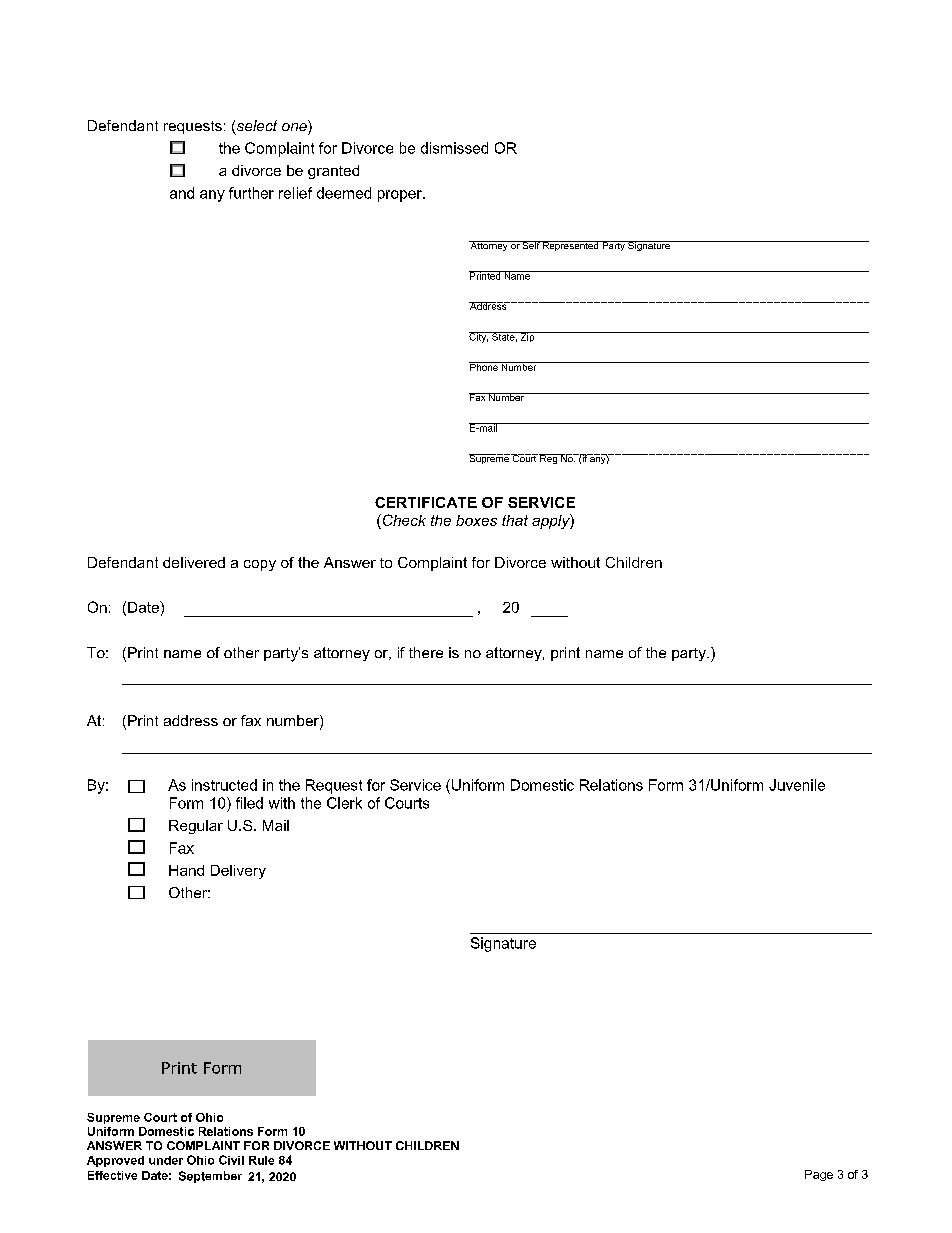 Image resolution: width=952 pixels, height=1233 pixels. Describe the element at coordinates (194, 562) in the document. I see `delivered` at that location.
